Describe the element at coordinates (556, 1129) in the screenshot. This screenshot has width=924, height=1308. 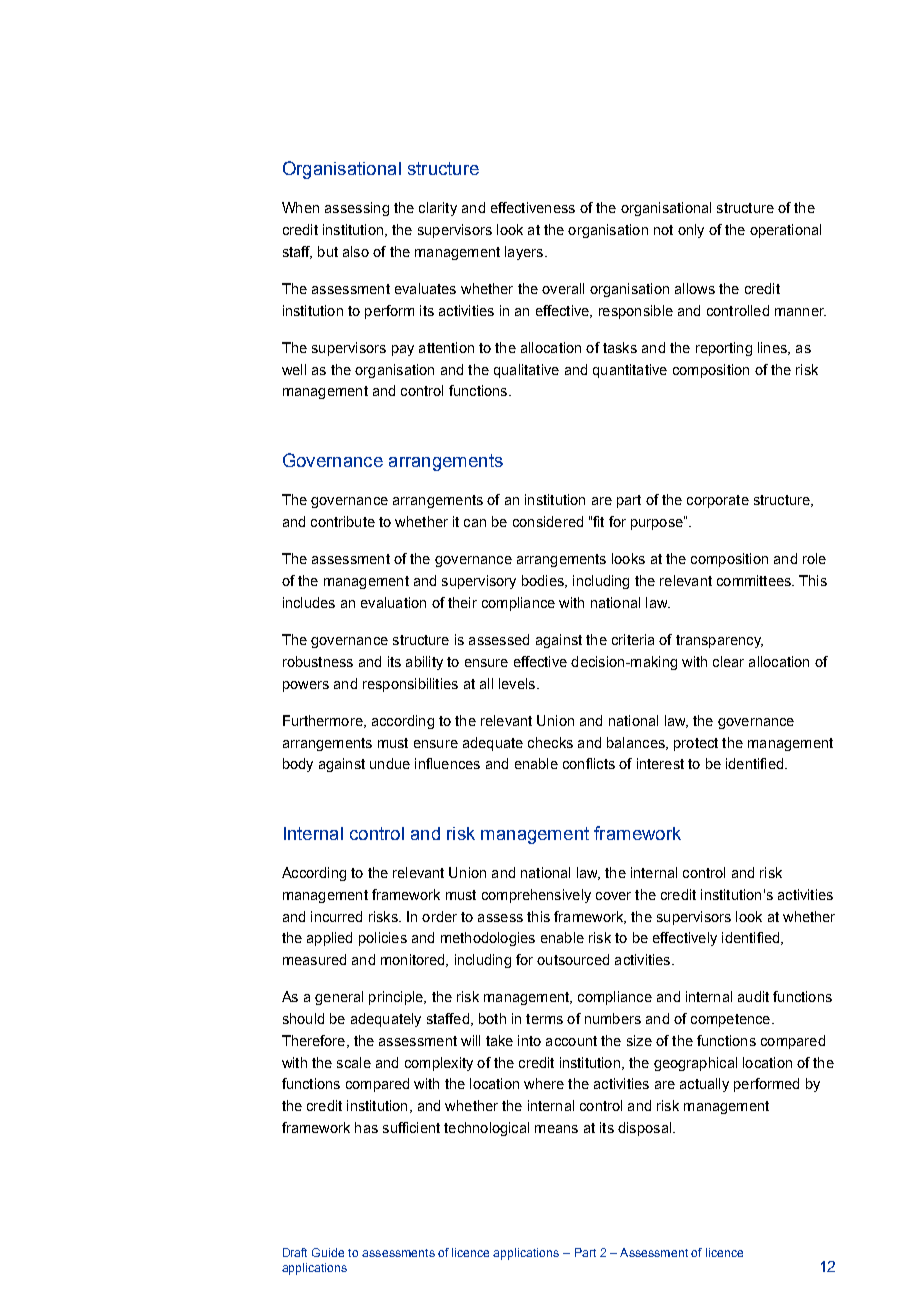
I see `means` at that location.
